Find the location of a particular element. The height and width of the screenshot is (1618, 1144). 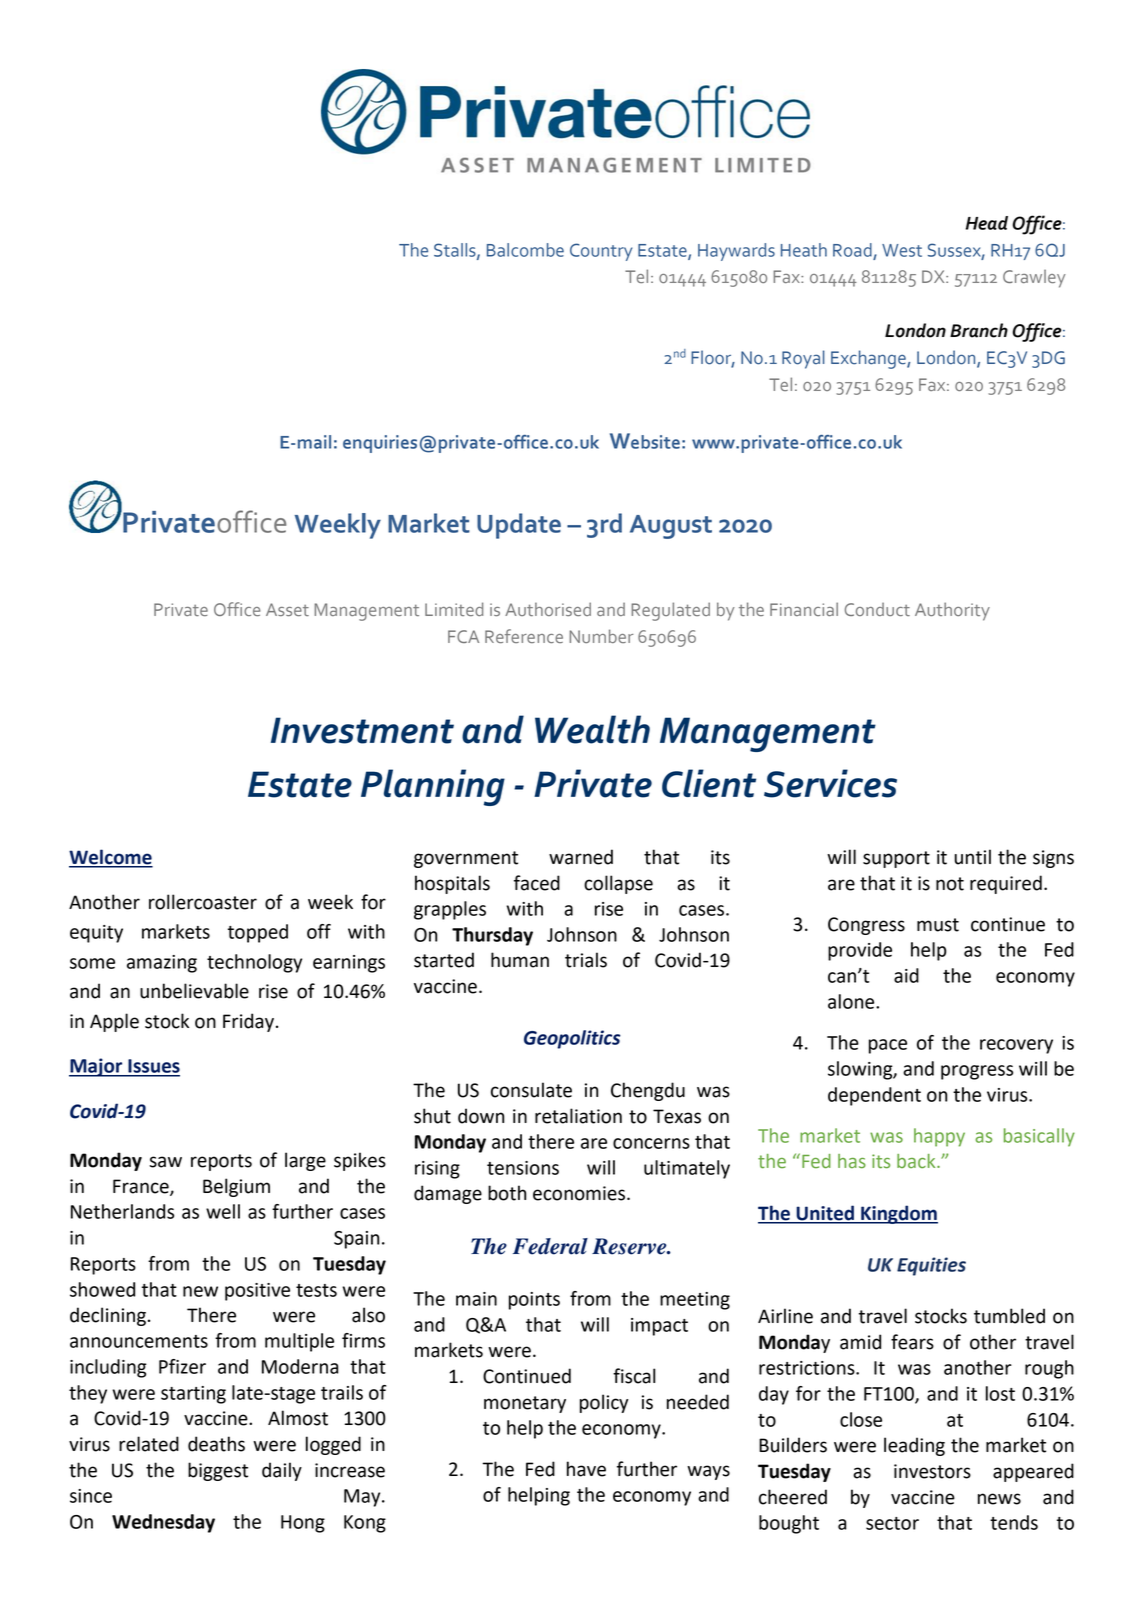

Country is located at coordinates (601, 252).
